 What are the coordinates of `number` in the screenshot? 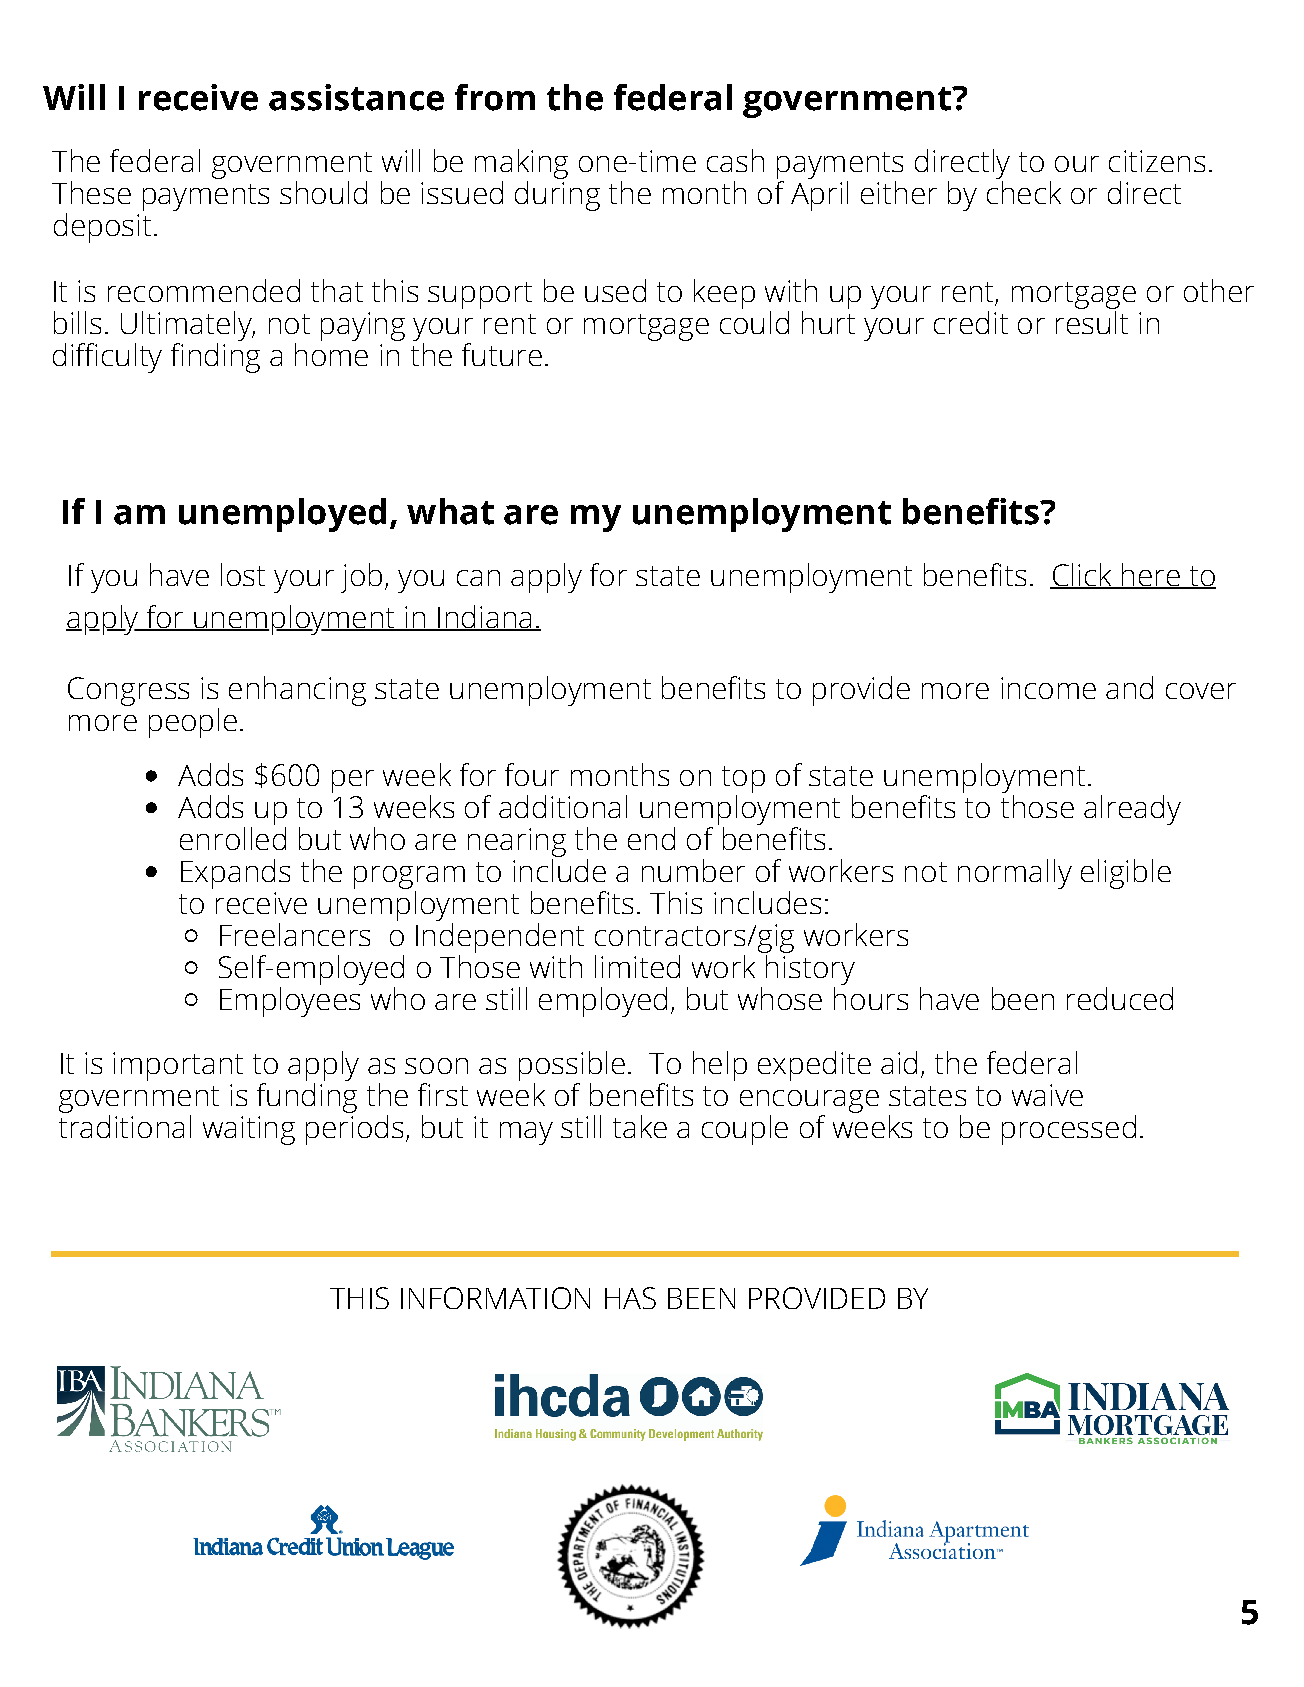 It's located at (693, 870).
